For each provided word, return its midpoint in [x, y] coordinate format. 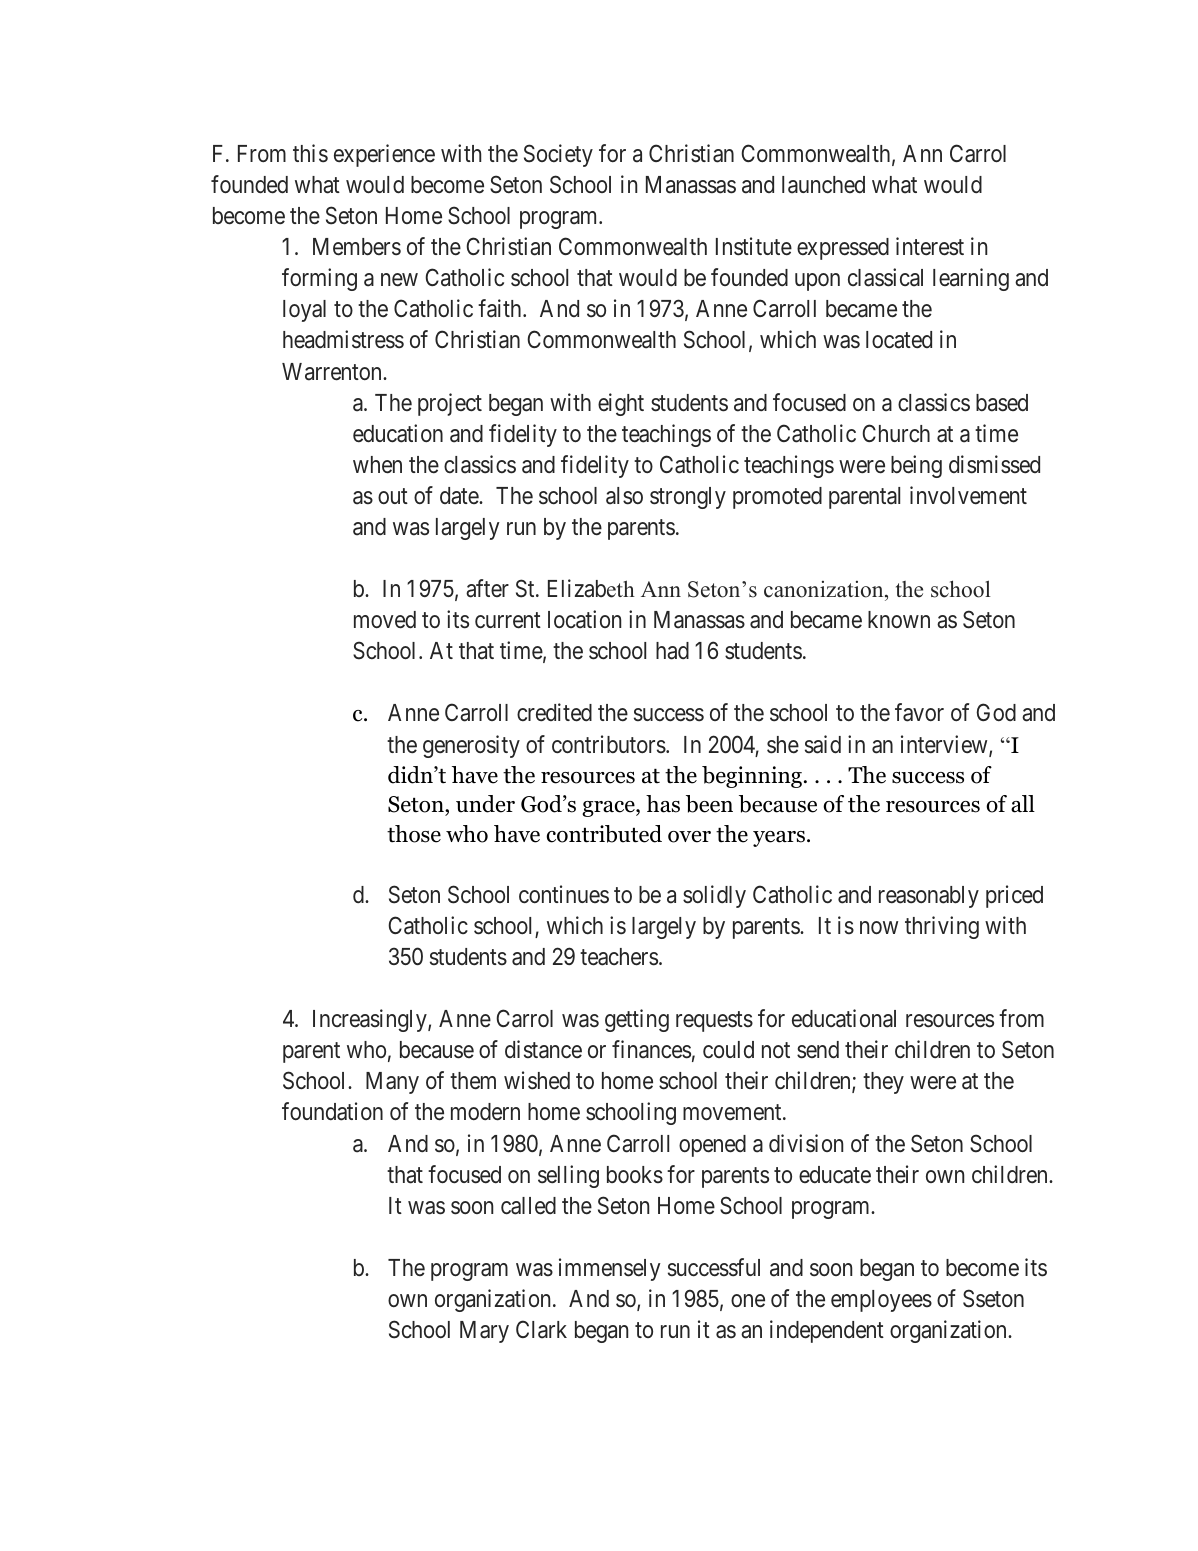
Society [558, 155]
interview [945, 745]
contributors [609, 744]
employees [881, 1301]
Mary [484, 1332]
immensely [610, 1269]
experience [384, 155]
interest [930, 246]
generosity [471, 746]
